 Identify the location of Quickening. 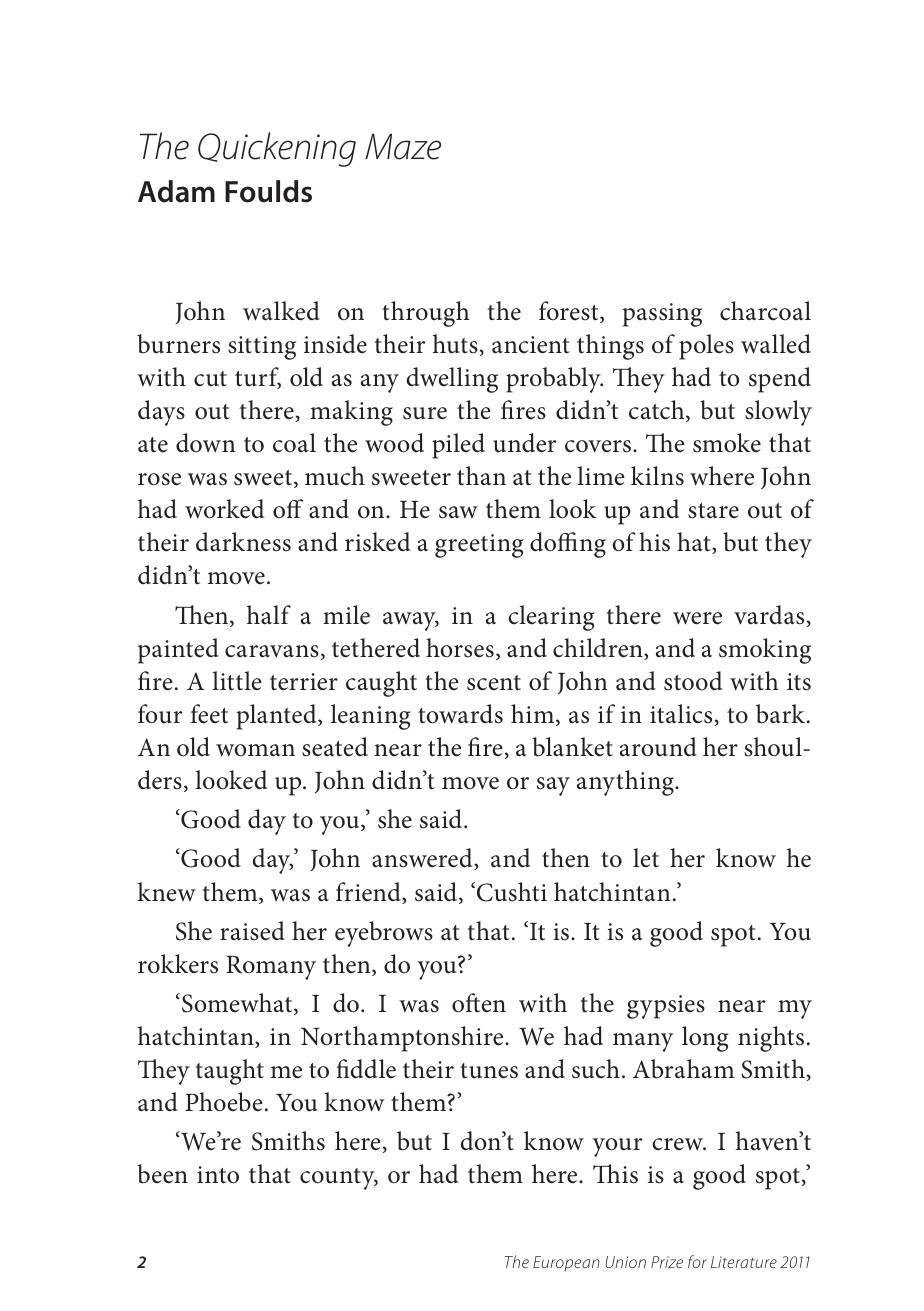
(277, 149).
